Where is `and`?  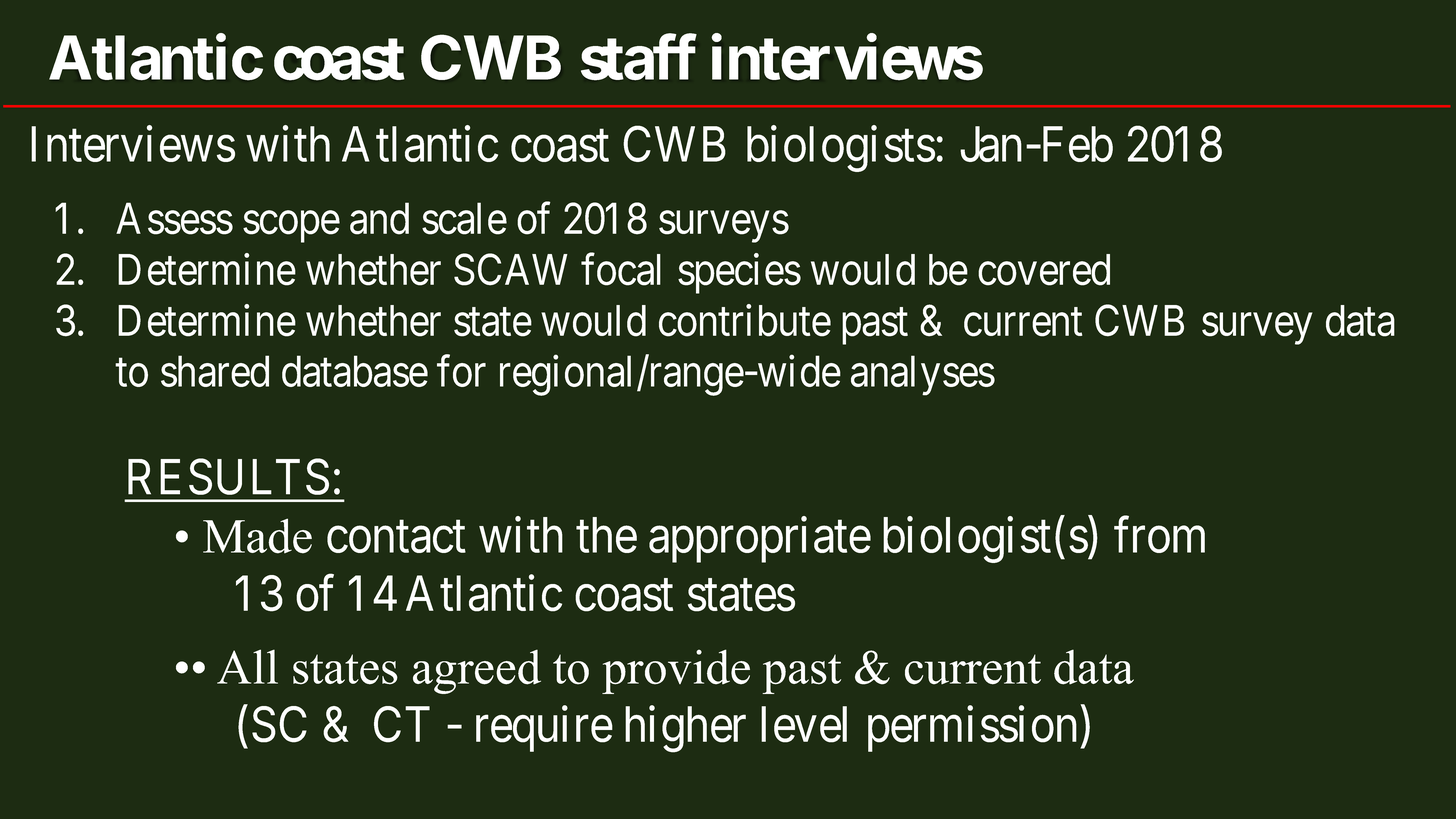 and is located at coordinates (379, 218).
